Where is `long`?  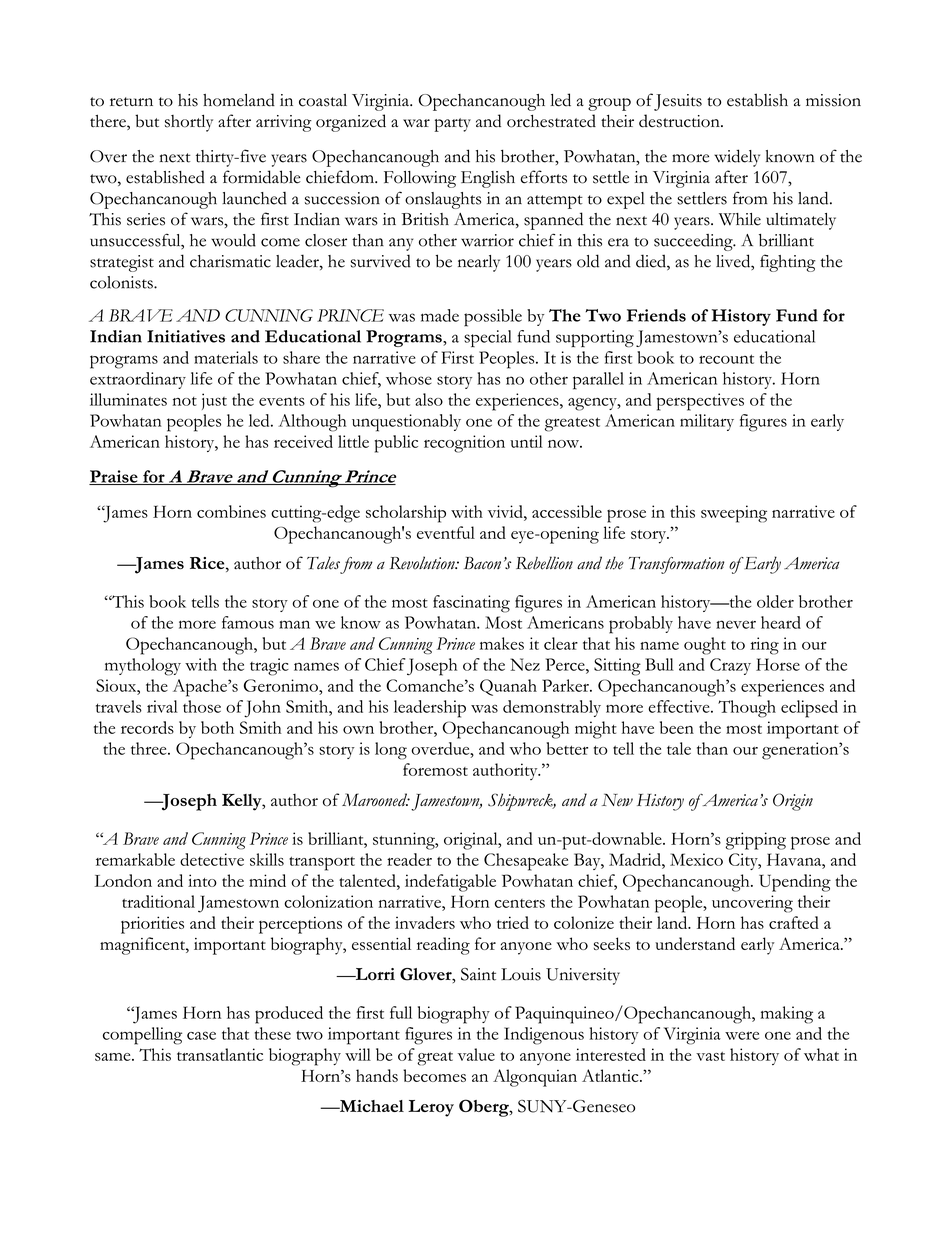 long is located at coordinates (391, 751).
